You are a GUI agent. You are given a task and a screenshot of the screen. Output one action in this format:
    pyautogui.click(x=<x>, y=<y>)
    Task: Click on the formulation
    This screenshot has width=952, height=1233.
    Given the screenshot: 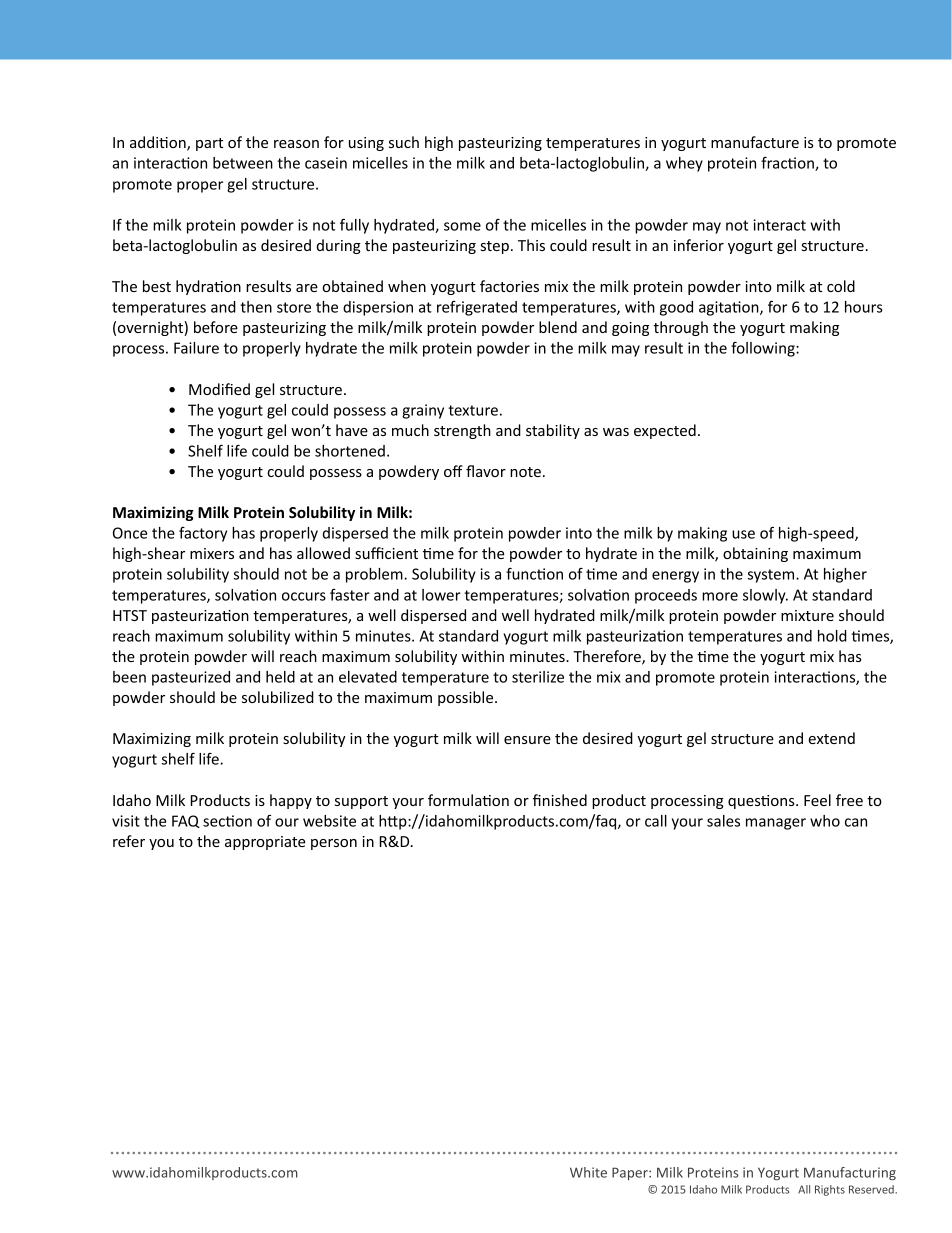 What is the action you would take?
    pyautogui.click(x=468, y=800)
